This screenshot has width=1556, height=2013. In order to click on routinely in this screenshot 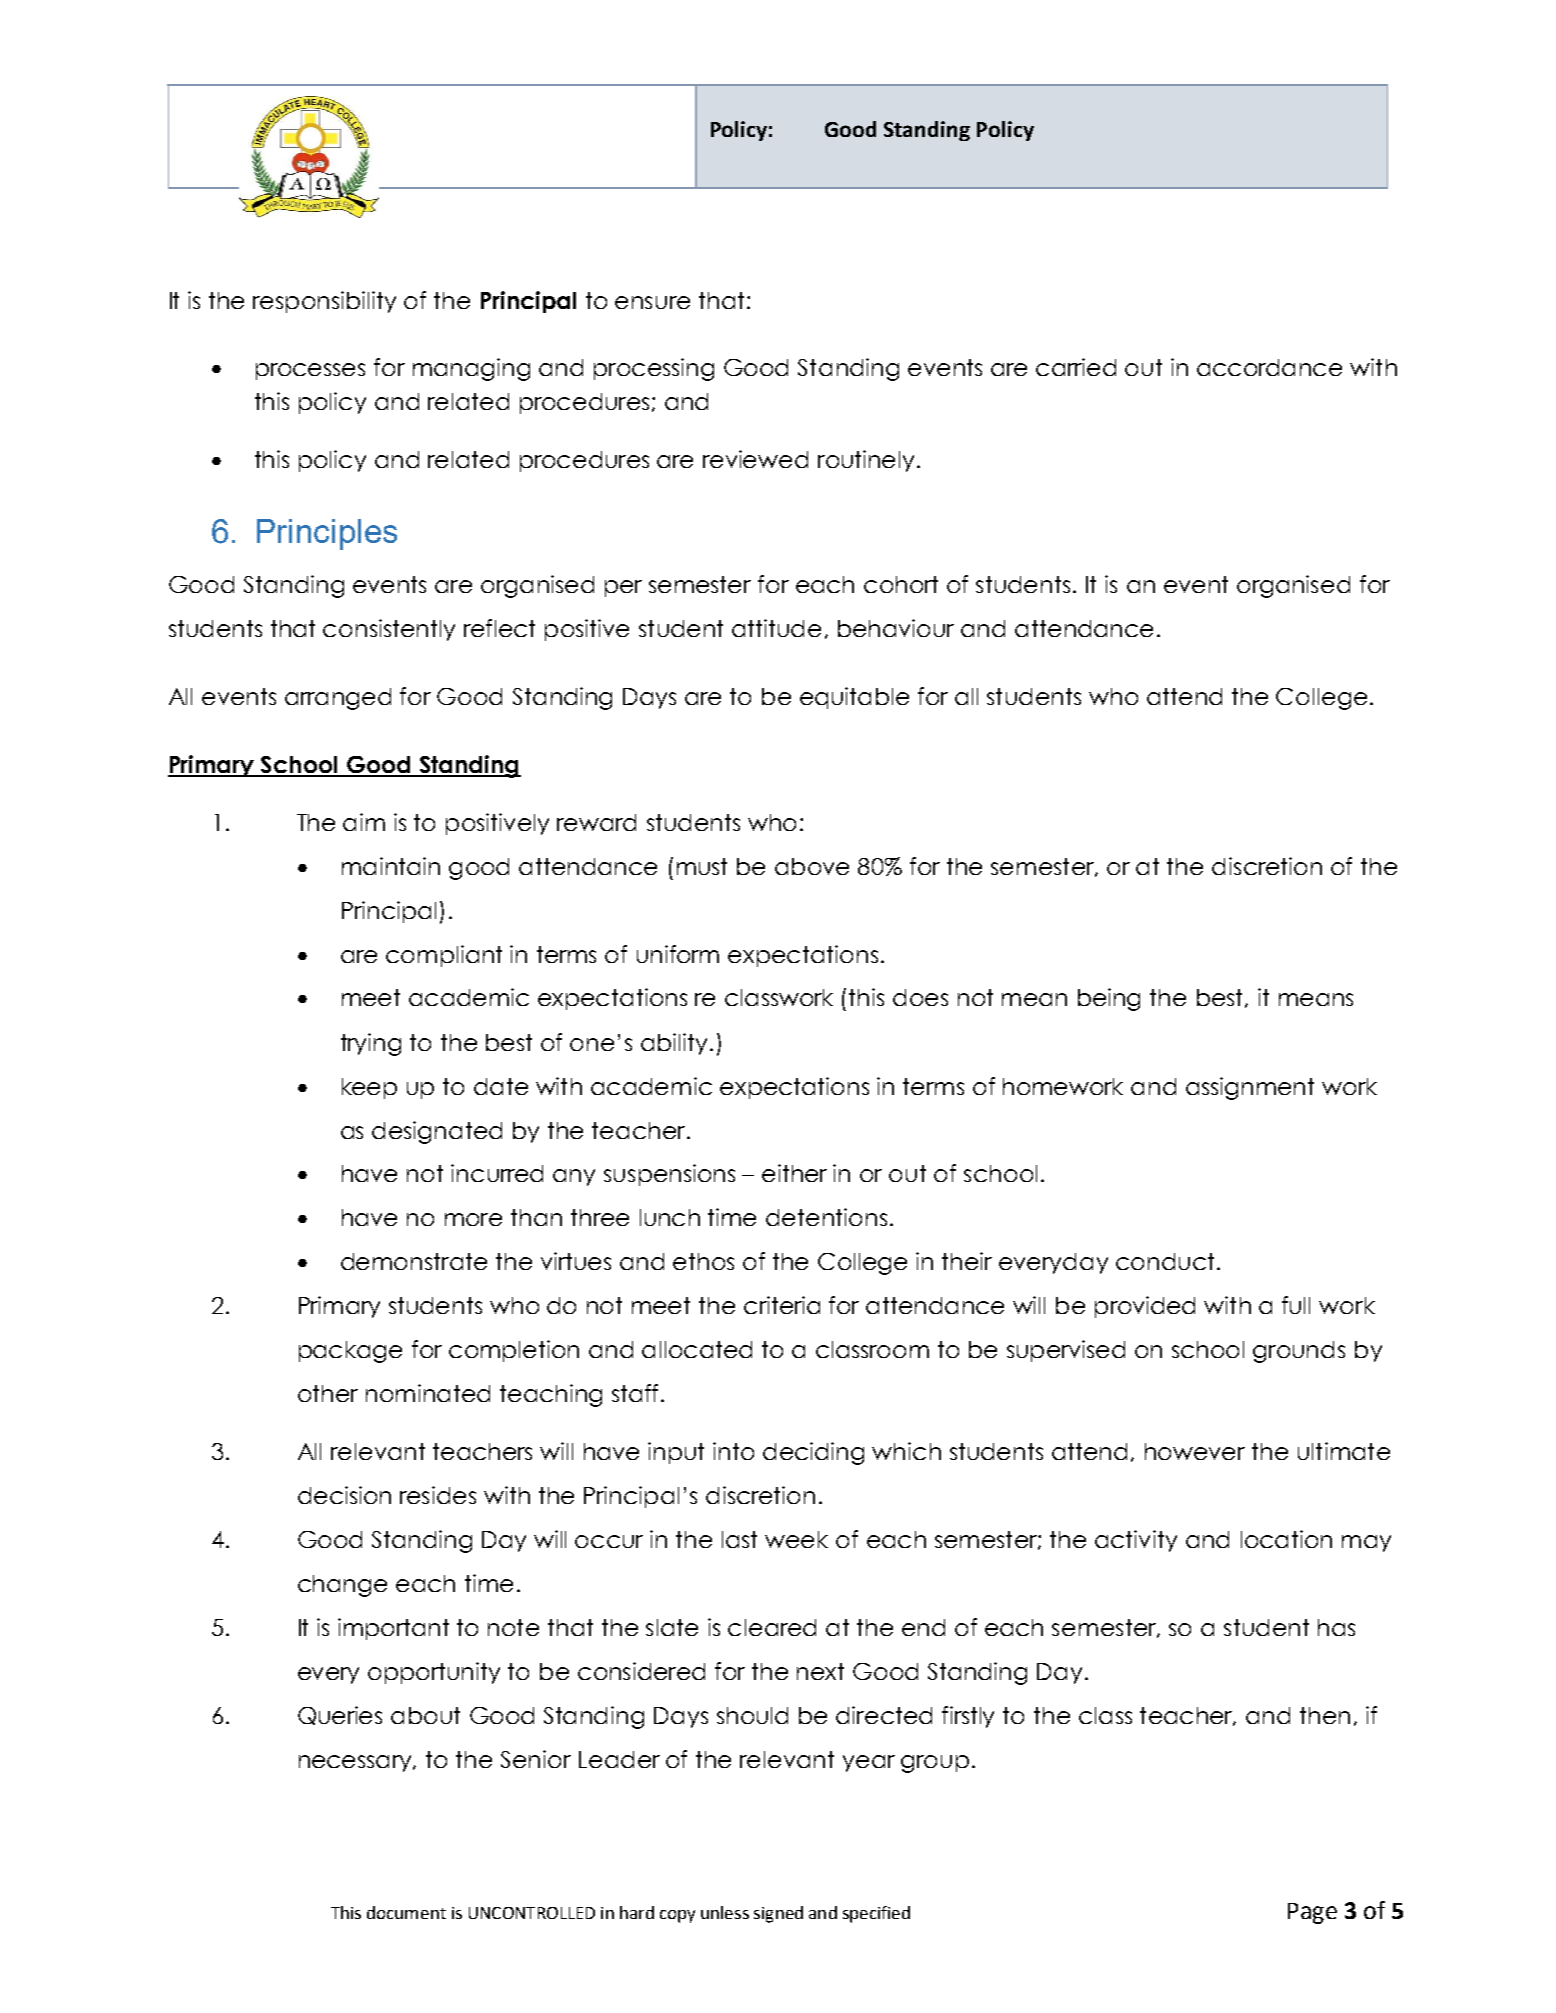, I will do `click(866, 461)`.
